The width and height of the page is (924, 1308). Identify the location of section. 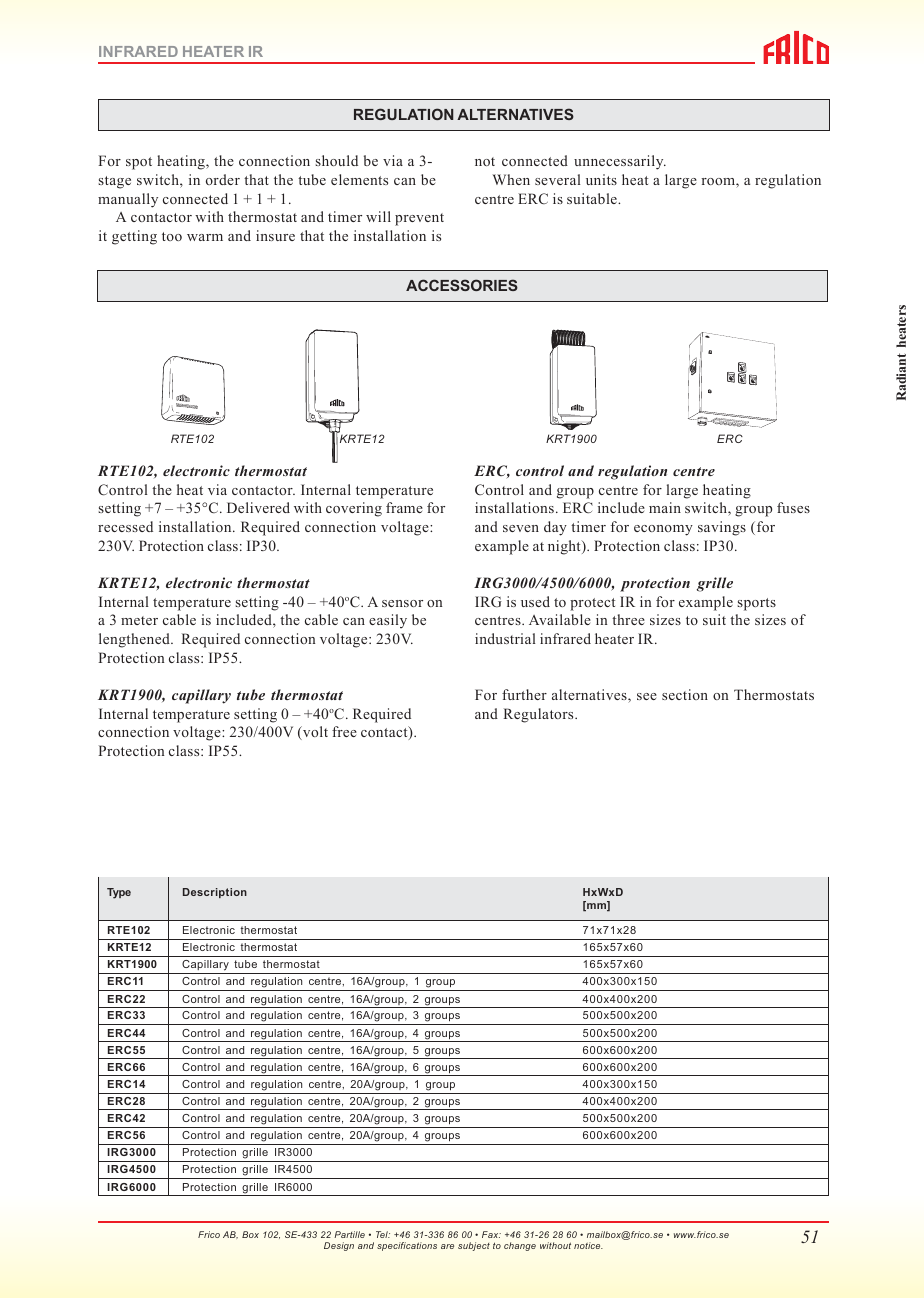
(685, 694).
